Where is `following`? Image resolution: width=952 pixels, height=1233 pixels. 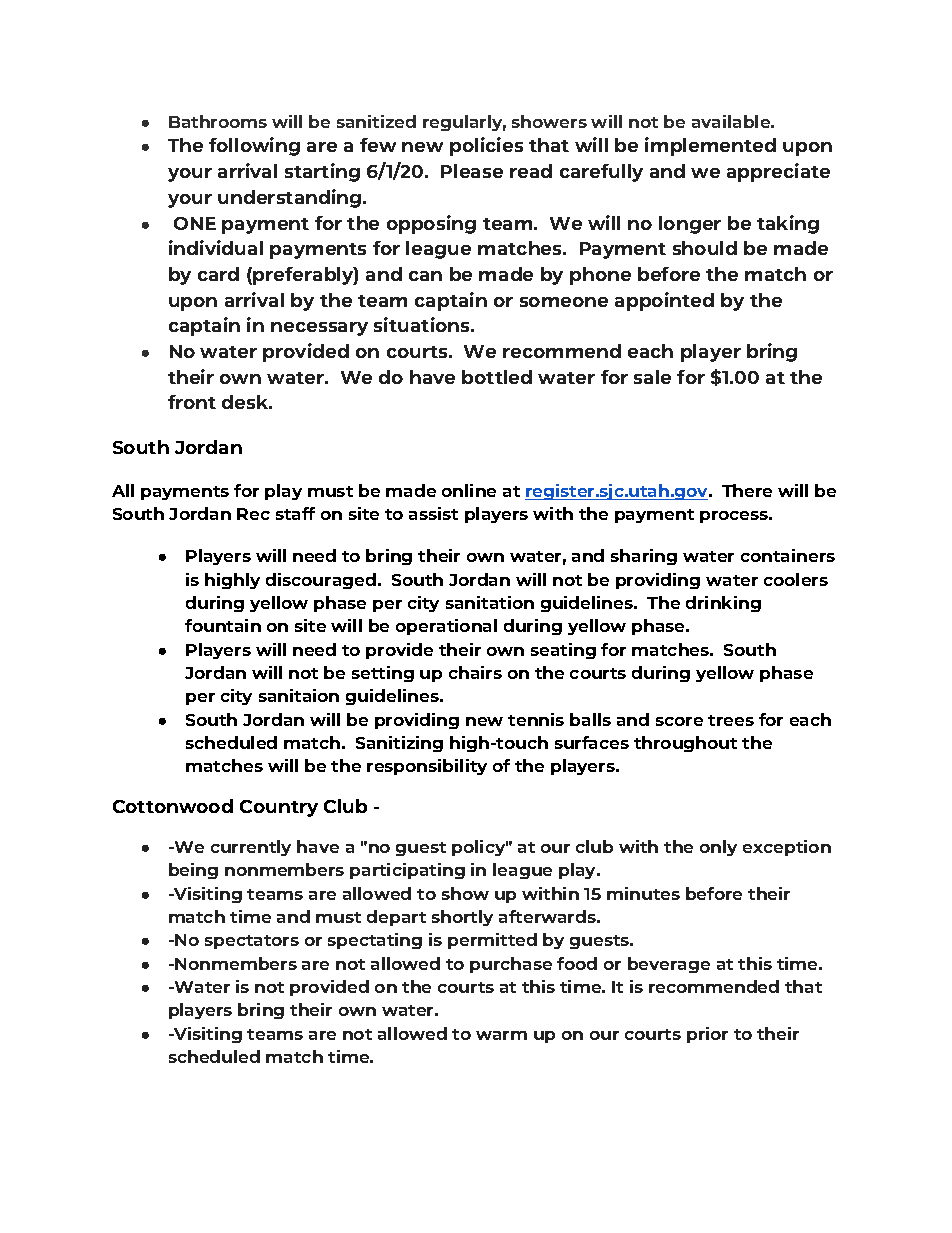 following is located at coordinates (254, 146).
